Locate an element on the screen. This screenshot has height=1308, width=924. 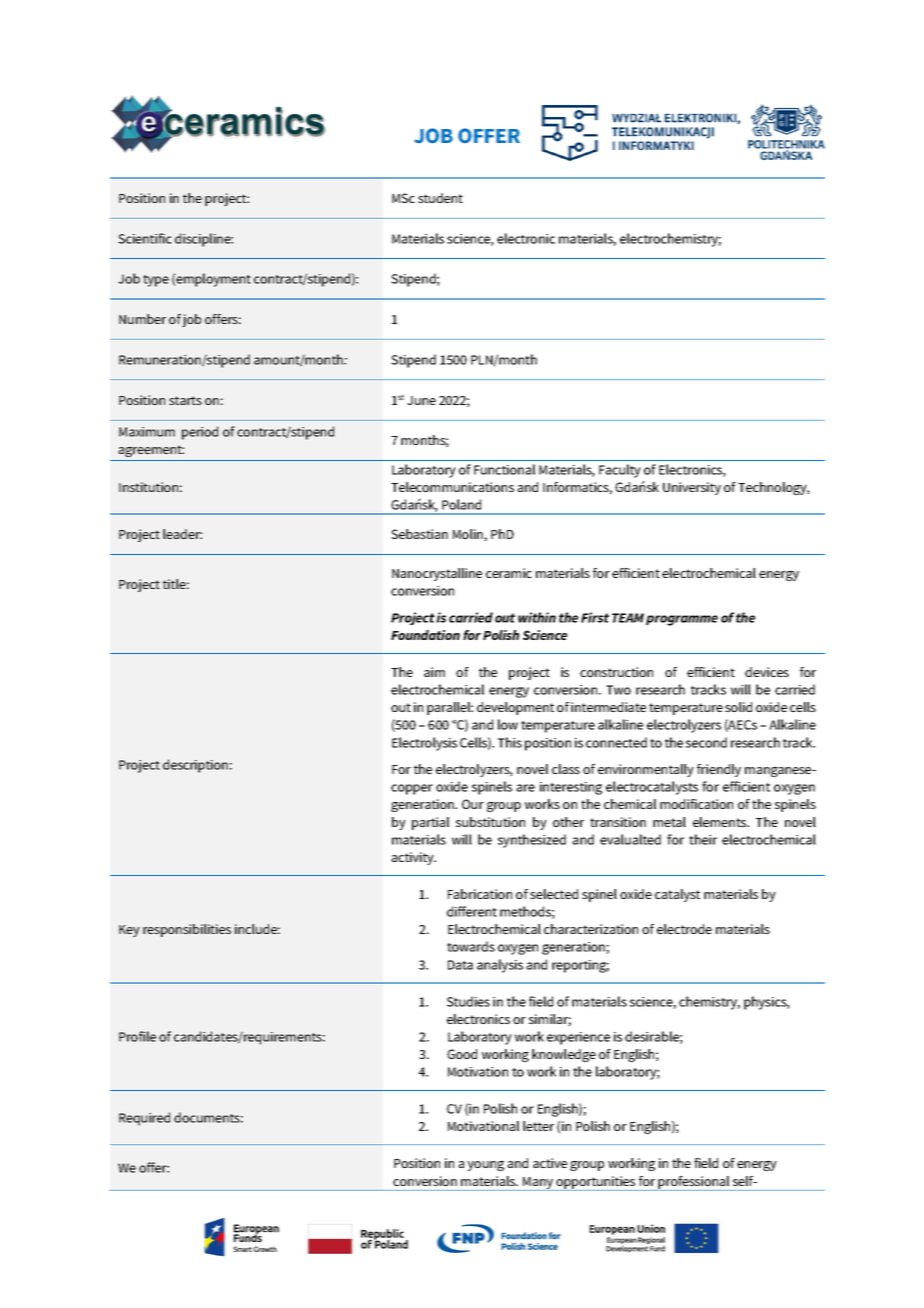
Scientific is located at coordinates (145, 238).
